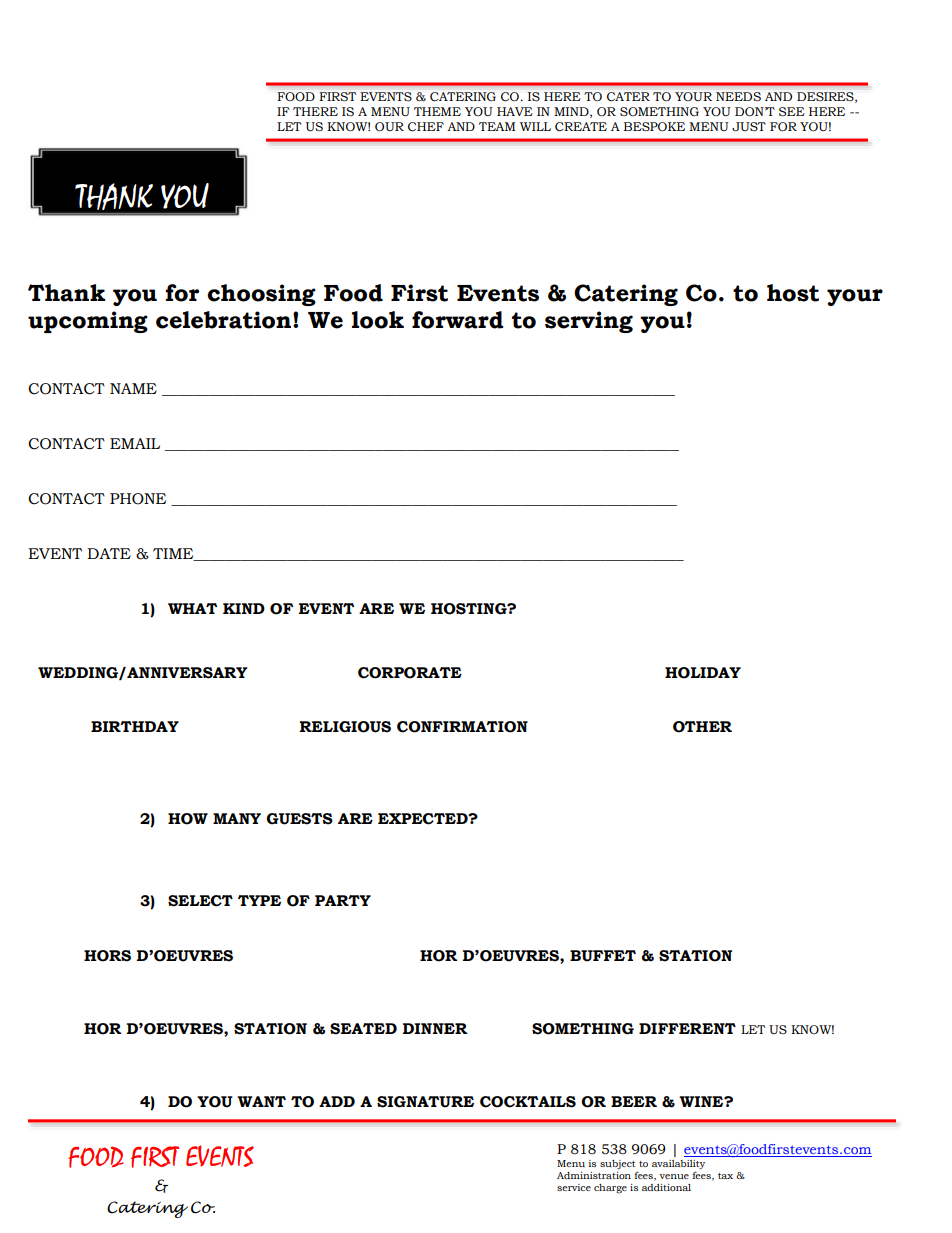  Describe the element at coordinates (410, 673) in the image. I see `CORPORATE` at that location.
